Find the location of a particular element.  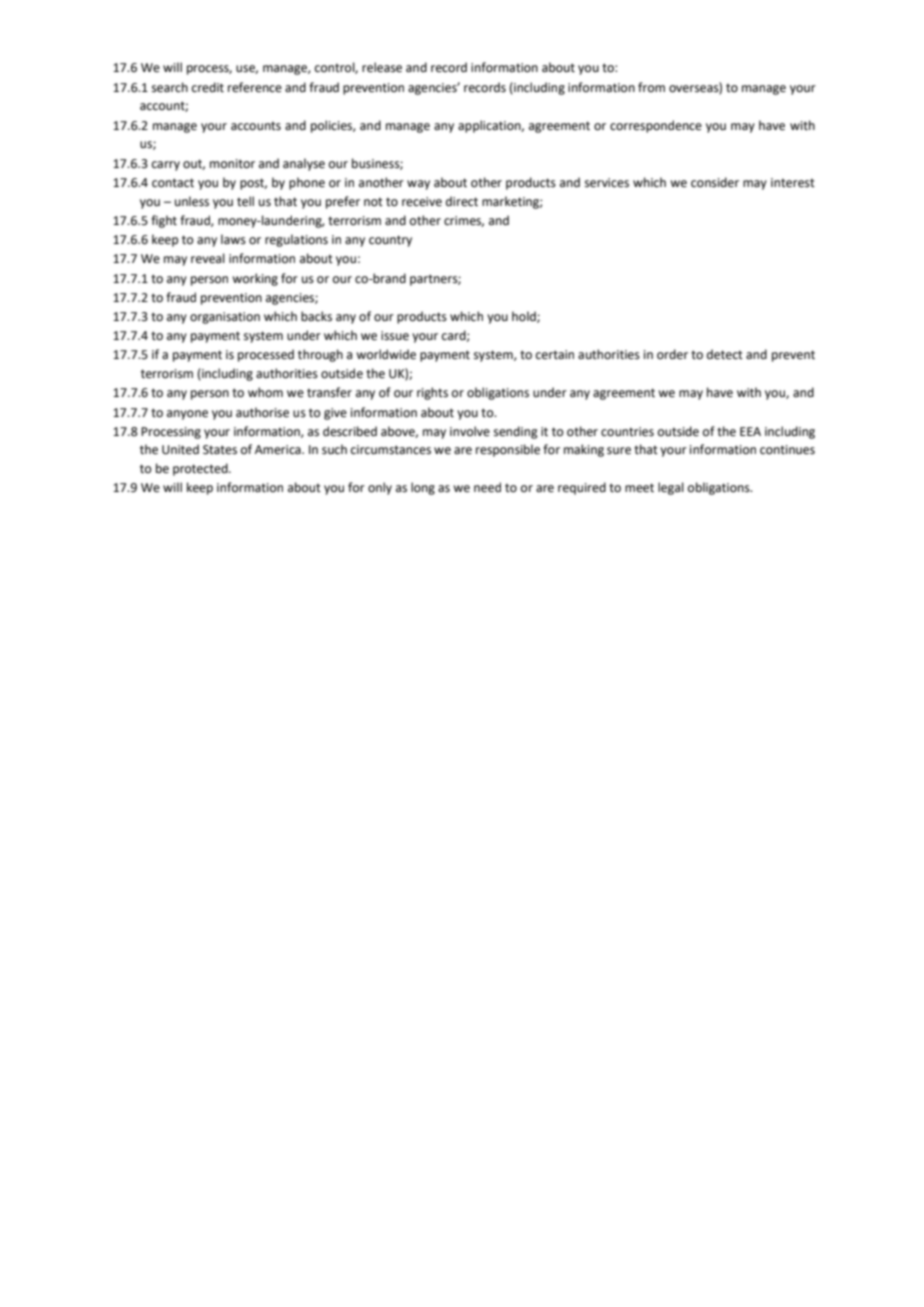

from is located at coordinates (651, 87).
